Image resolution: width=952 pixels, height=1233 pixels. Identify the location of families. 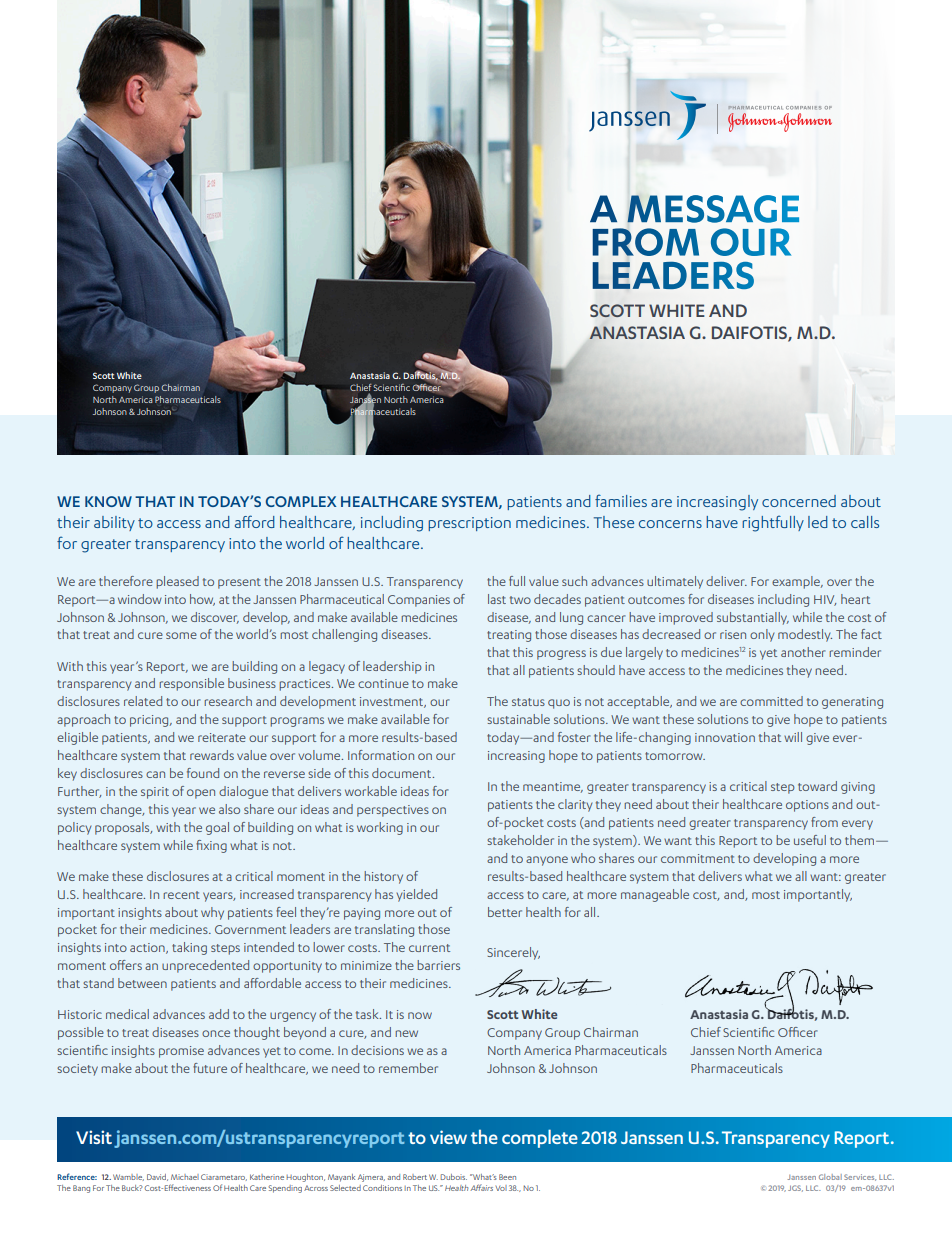
(621, 500).
